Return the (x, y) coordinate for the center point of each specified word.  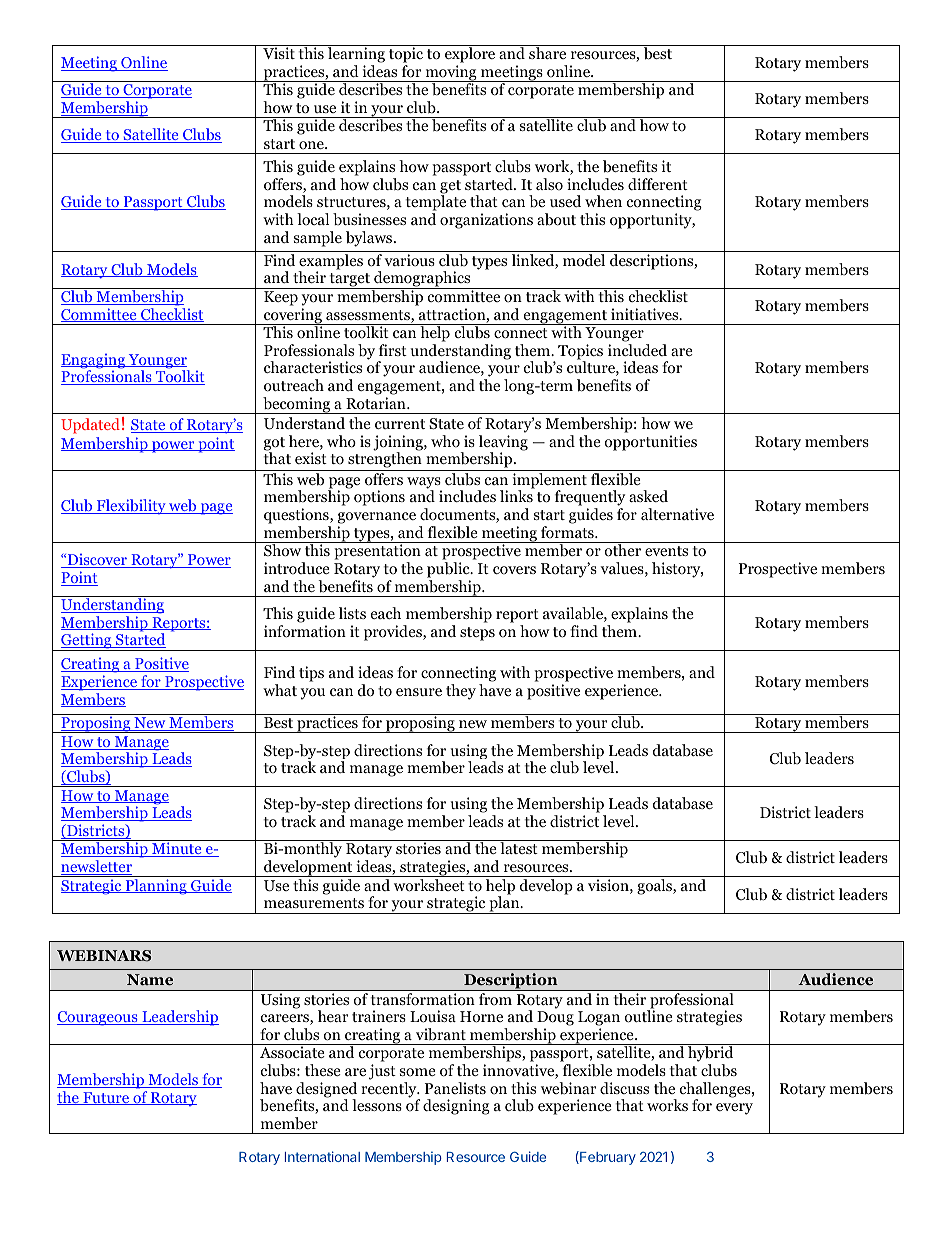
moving (451, 73)
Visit (279, 53)
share (548, 52)
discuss (624, 1088)
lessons (377, 1105)
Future (106, 1098)
